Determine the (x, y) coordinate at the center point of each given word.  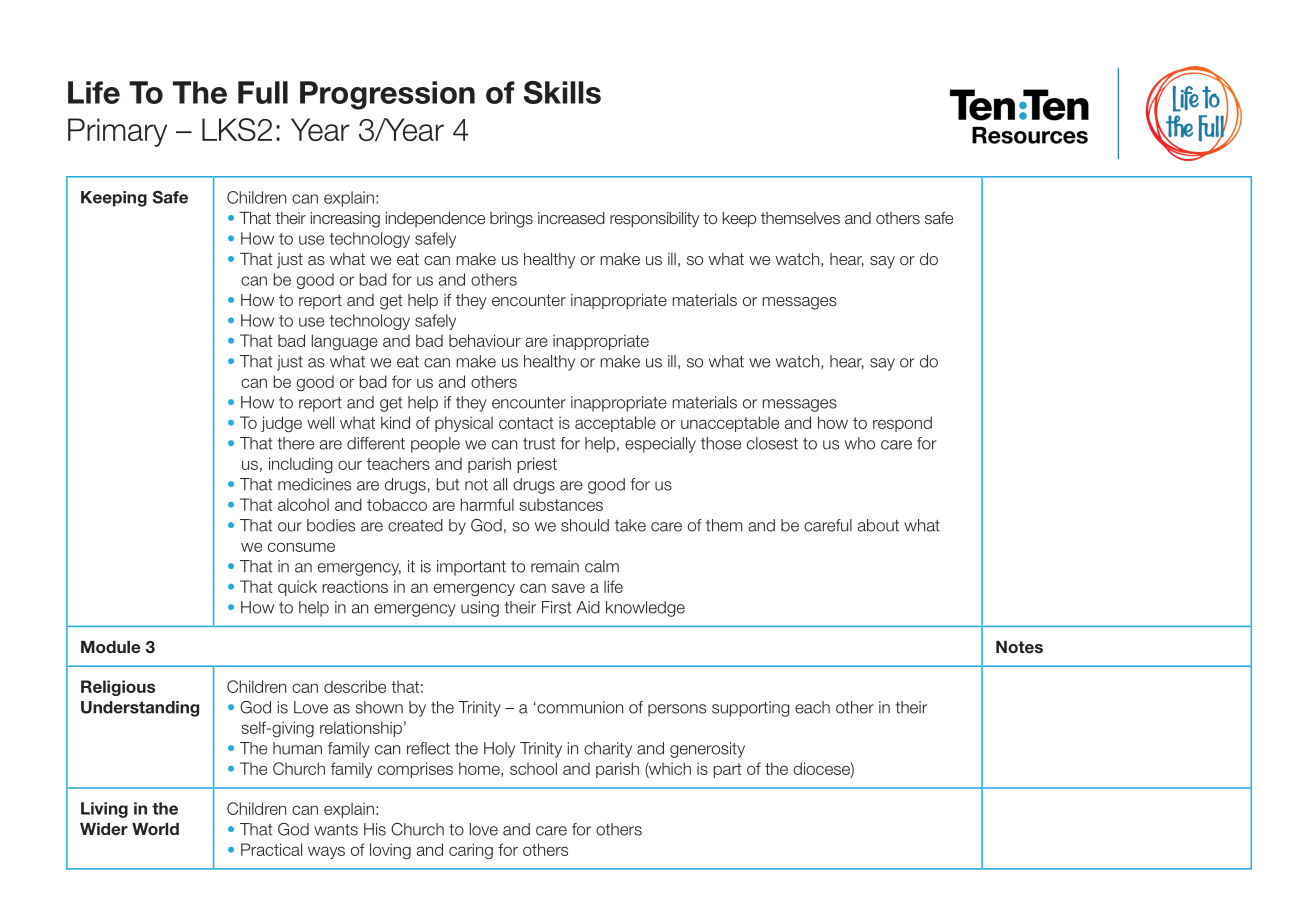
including (301, 465)
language (345, 342)
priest (537, 465)
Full (263, 92)
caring (471, 851)
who (860, 443)
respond (902, 424)
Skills (562, 92)
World (155, 829)
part (728, 770)
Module (111, 647)
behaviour (485, 340)
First (556, 607)
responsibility (654, 220)
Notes (1019, 647)
